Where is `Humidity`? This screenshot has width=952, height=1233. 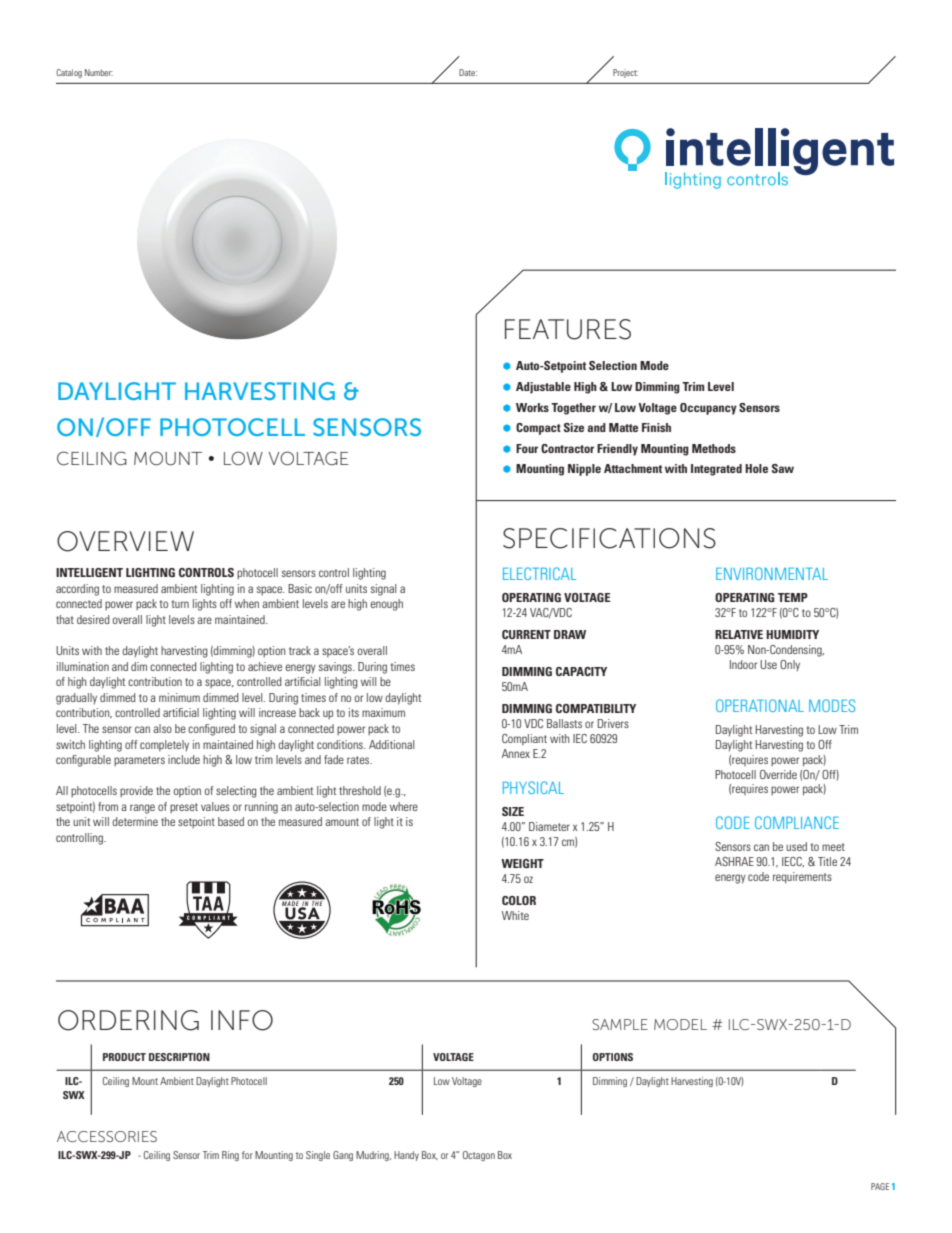
Humidity is located at coordinates (792, 634).
